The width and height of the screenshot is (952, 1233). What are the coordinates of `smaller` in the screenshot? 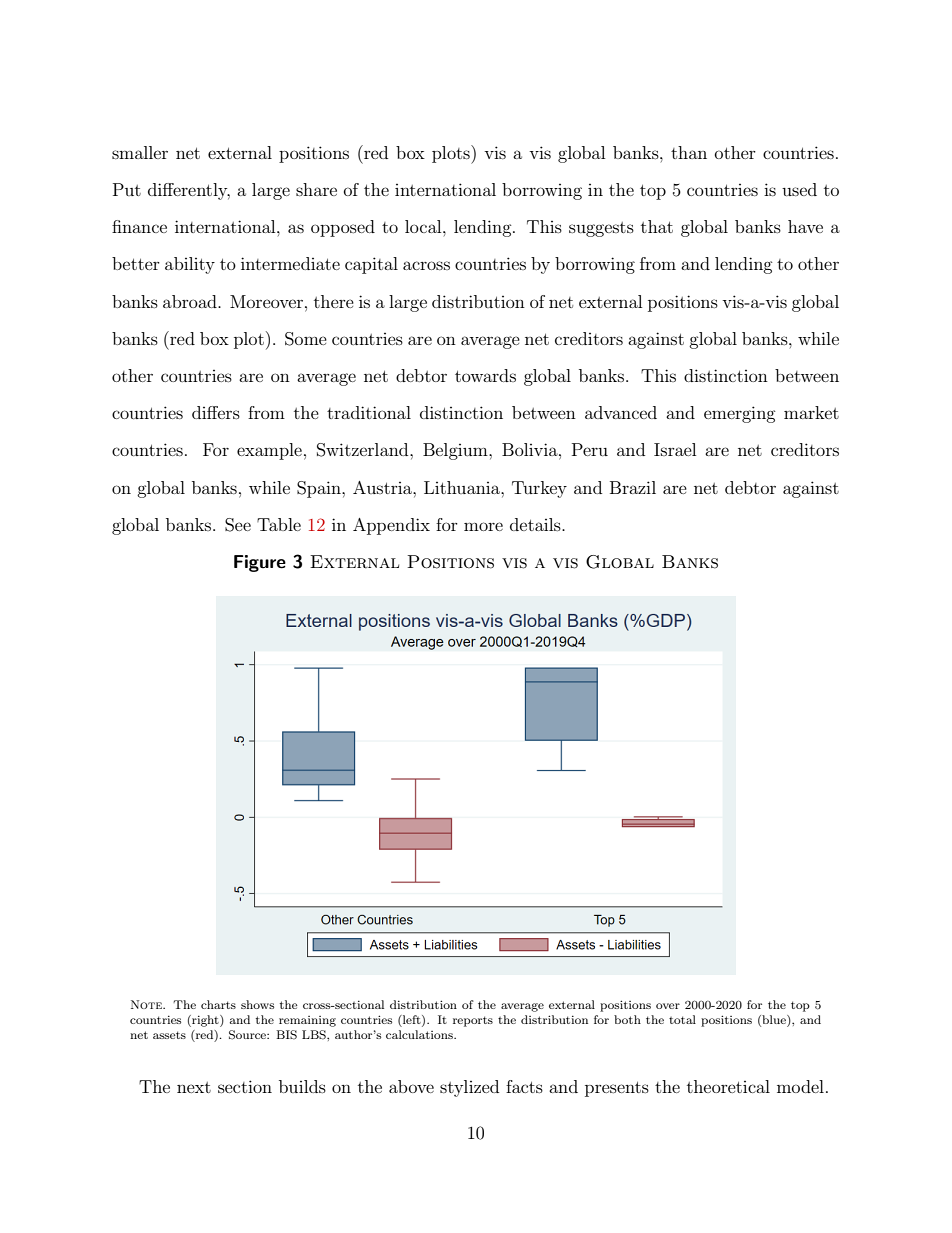 It's located at (140, 152).
